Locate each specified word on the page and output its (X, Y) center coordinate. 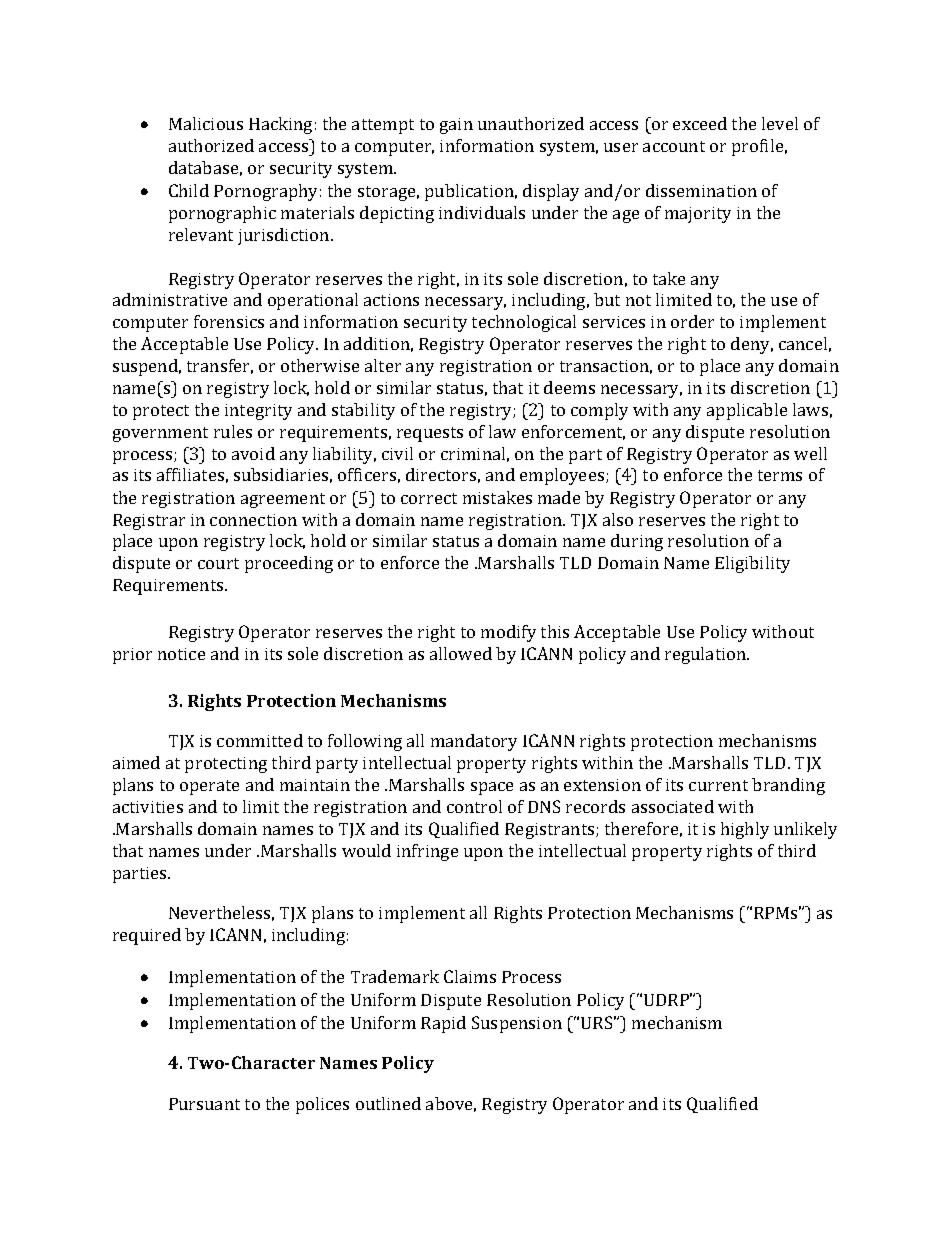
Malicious (206, 123)
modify (508, 633)
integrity (258, 412)
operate (209, 787)
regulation (707, 655)
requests (430, 434)
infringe (427, 852)
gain (456, 126)
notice (181, 654)
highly (745, 830)
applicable (747, 411)
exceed (700, 123)
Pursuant (204, 1104)
